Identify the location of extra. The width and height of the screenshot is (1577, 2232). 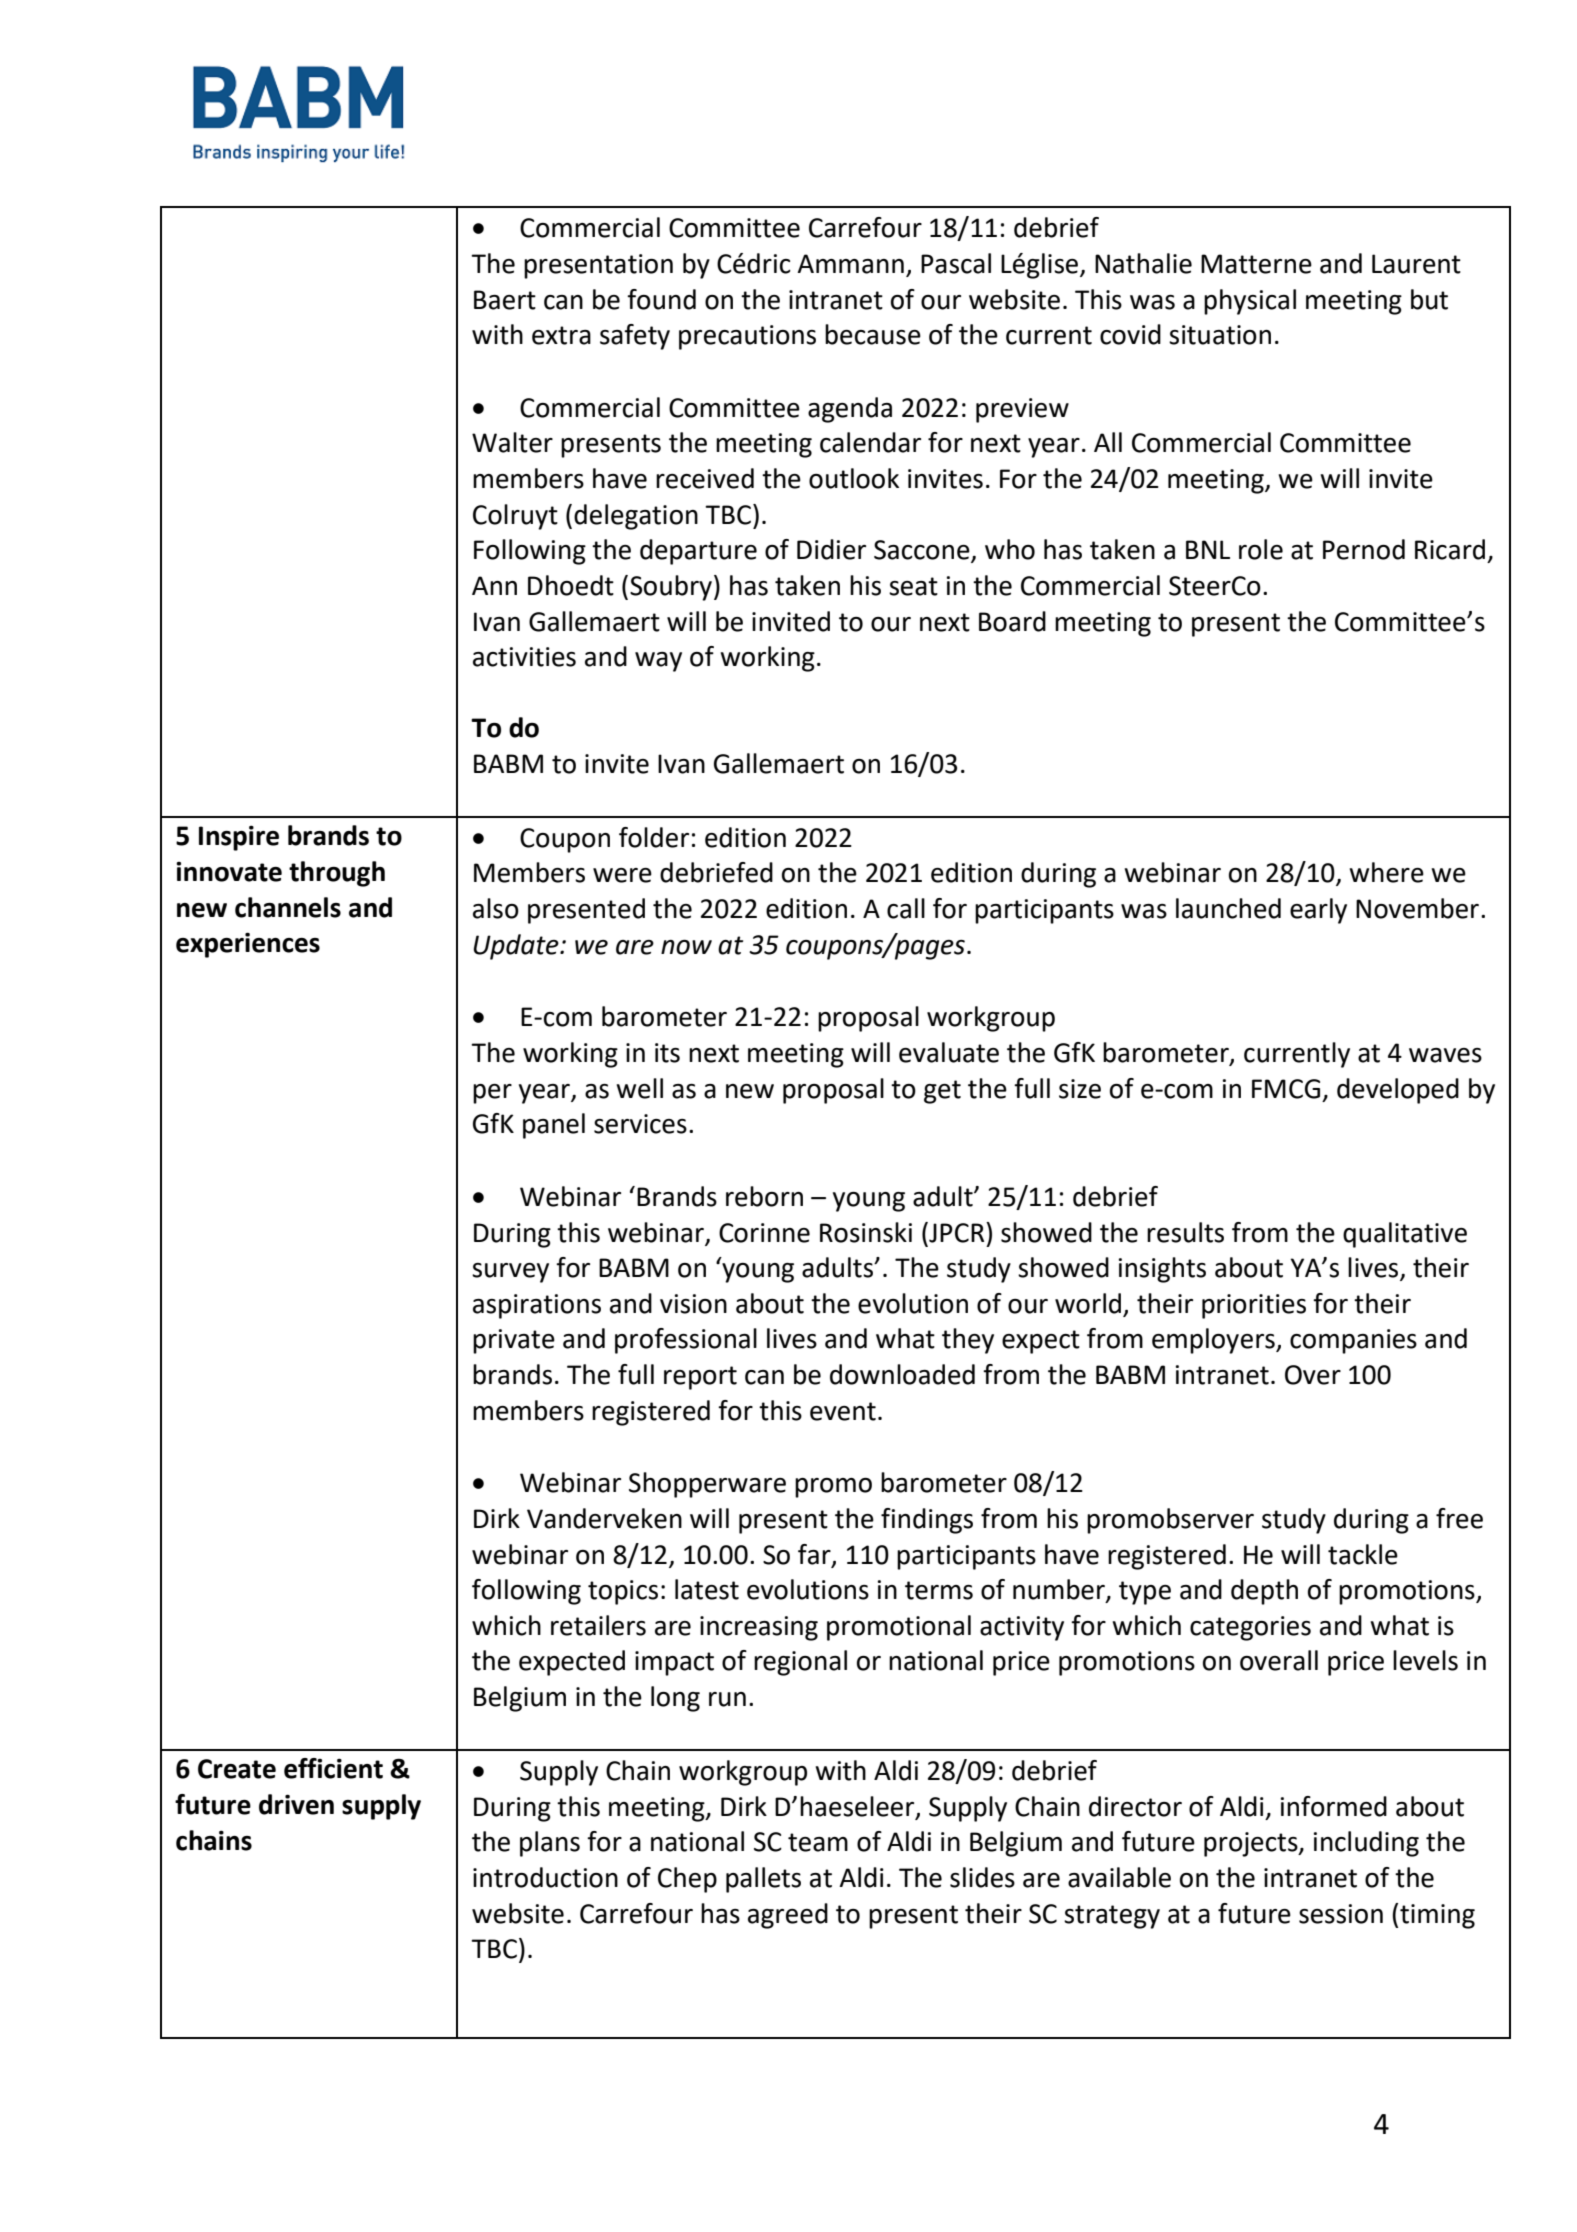
(561, 335).
